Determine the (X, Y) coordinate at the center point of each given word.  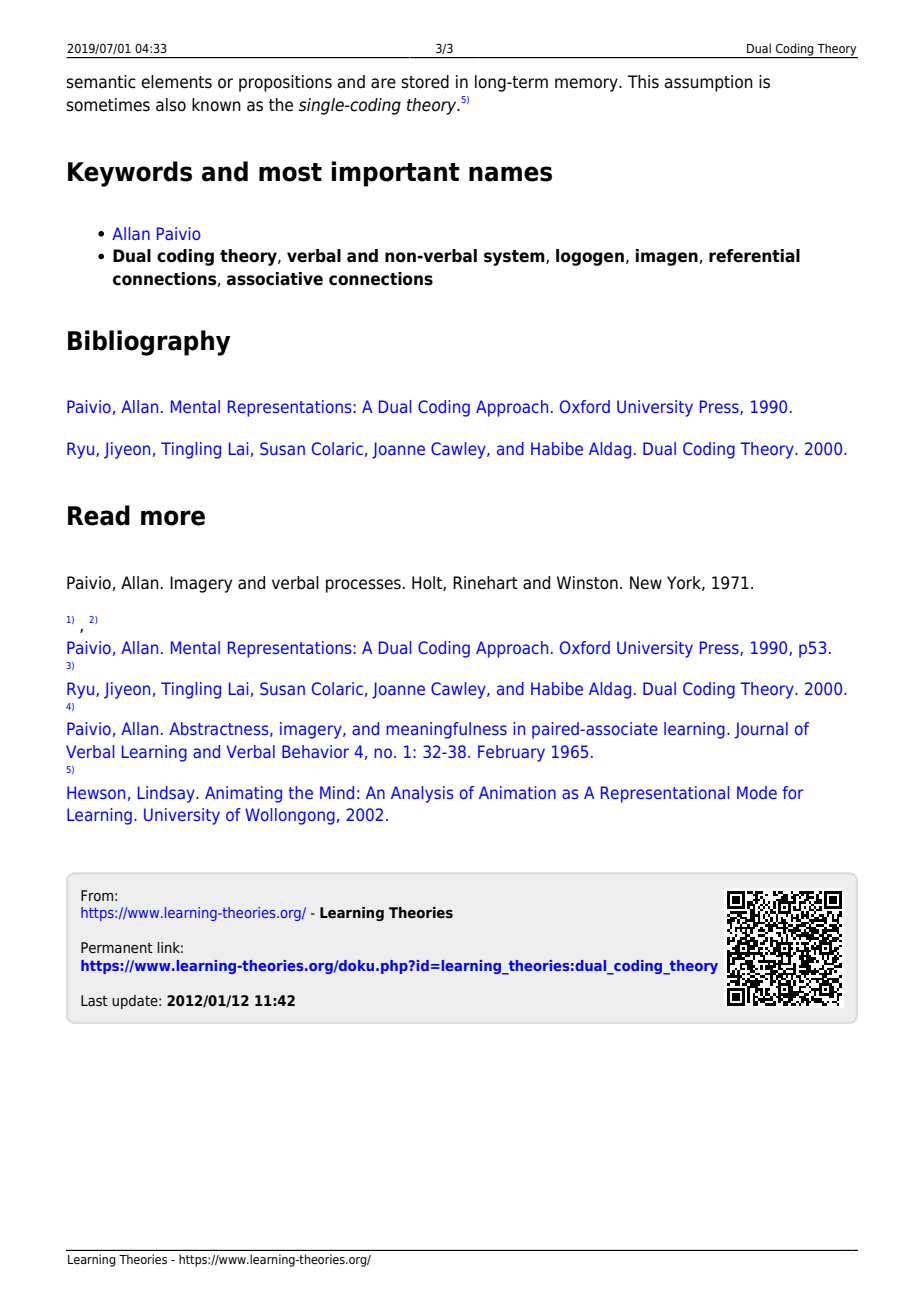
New (646, 583)
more (173, 518)
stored (425, 82)
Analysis (422, 794)
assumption (709, 83)
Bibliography (149, 343)
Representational (665, 794)
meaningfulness (446, 730)
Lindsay (167, 794)
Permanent (117, 947)
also (171, 105)
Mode (757, 792)
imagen (667, 257)
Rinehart (485, 583)
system (515, 258)
